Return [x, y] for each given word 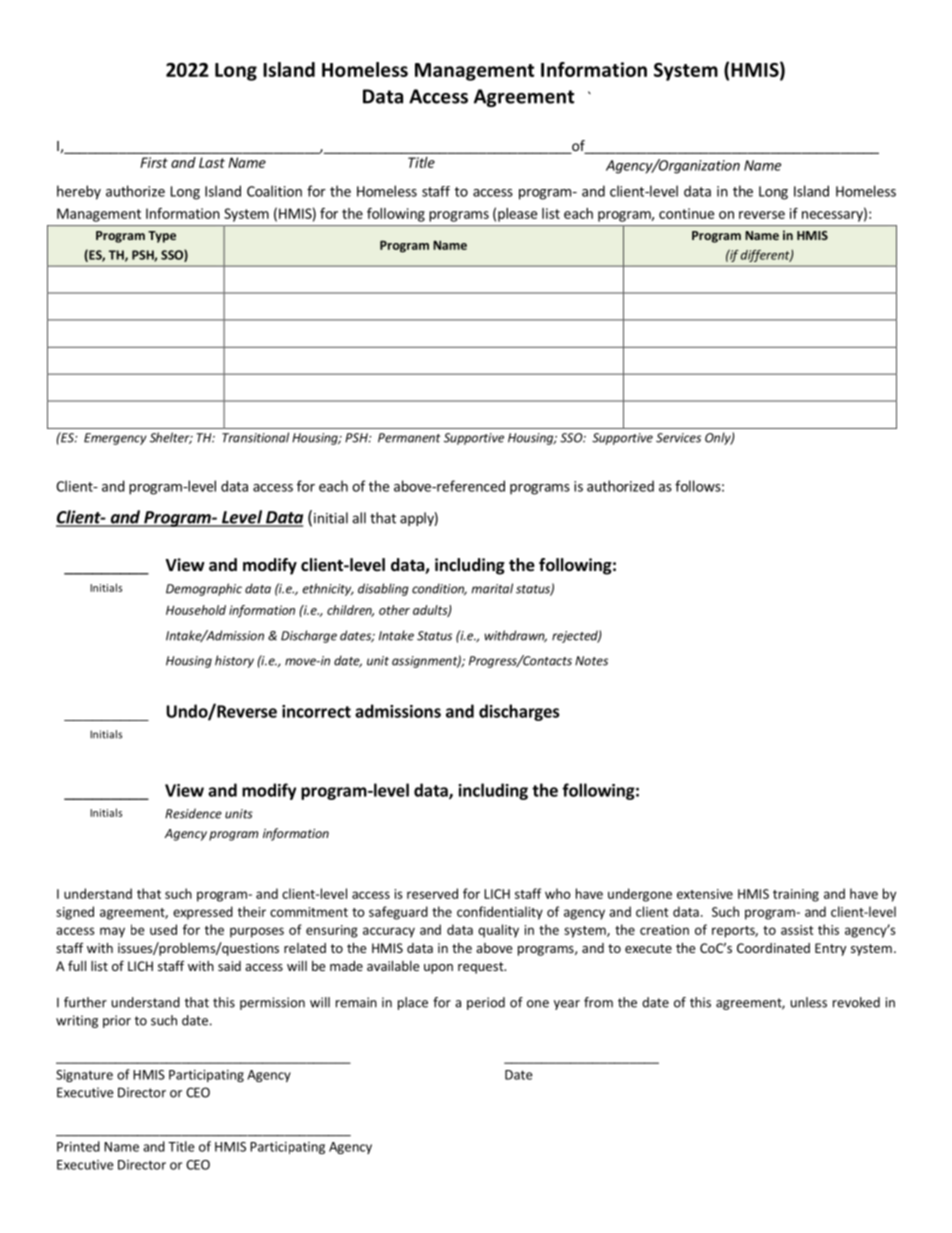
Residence [193, 813]
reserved [432, 893]
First [154, 162]
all [359, 518]
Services [678, 438]
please [517, 215]
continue [686, 213]
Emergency [115, 439]
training [796, 895]
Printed [78, 1146]
